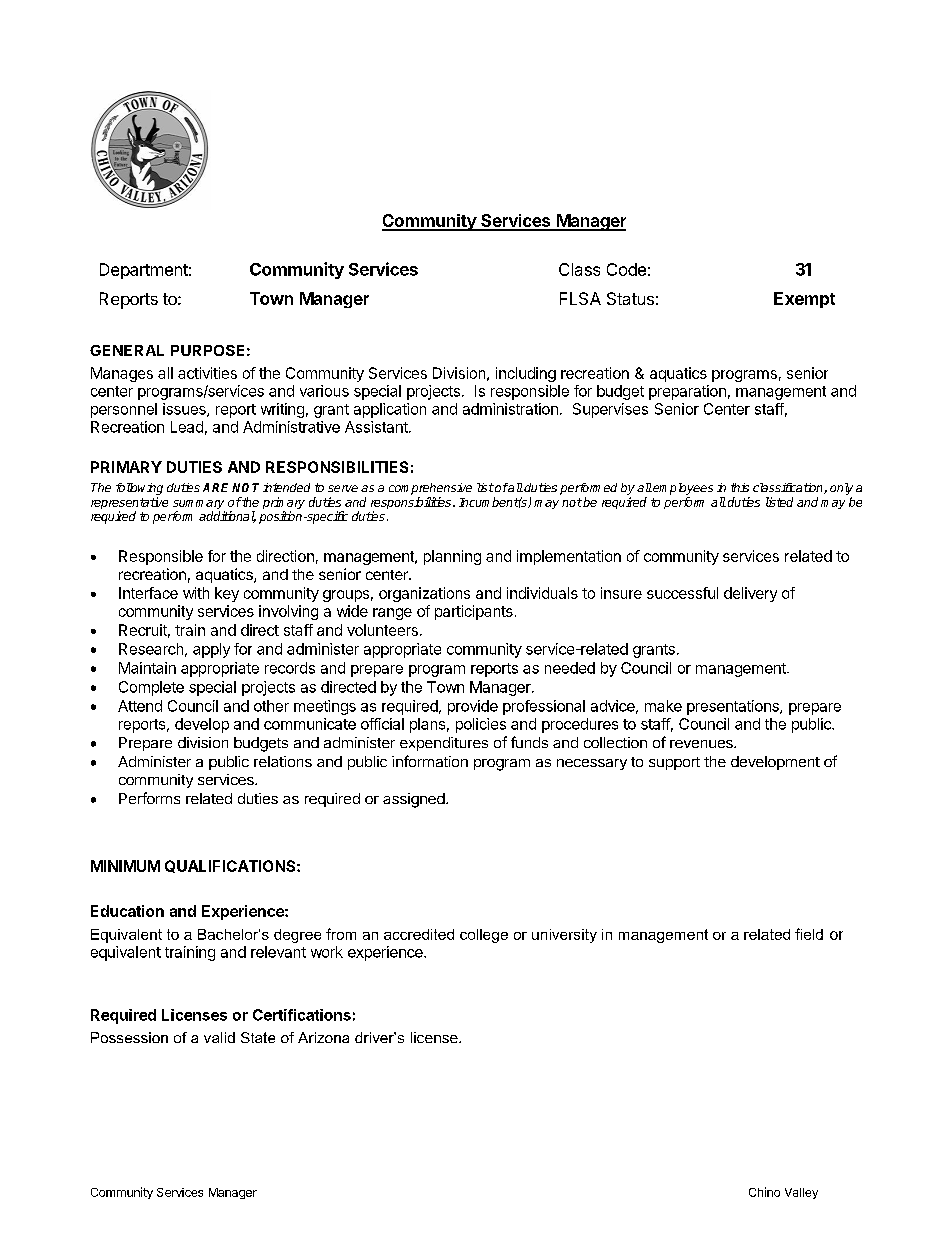 The width and height of the screenshot is (952, 1233). I want to click on Exempt, so click(804, 300).
